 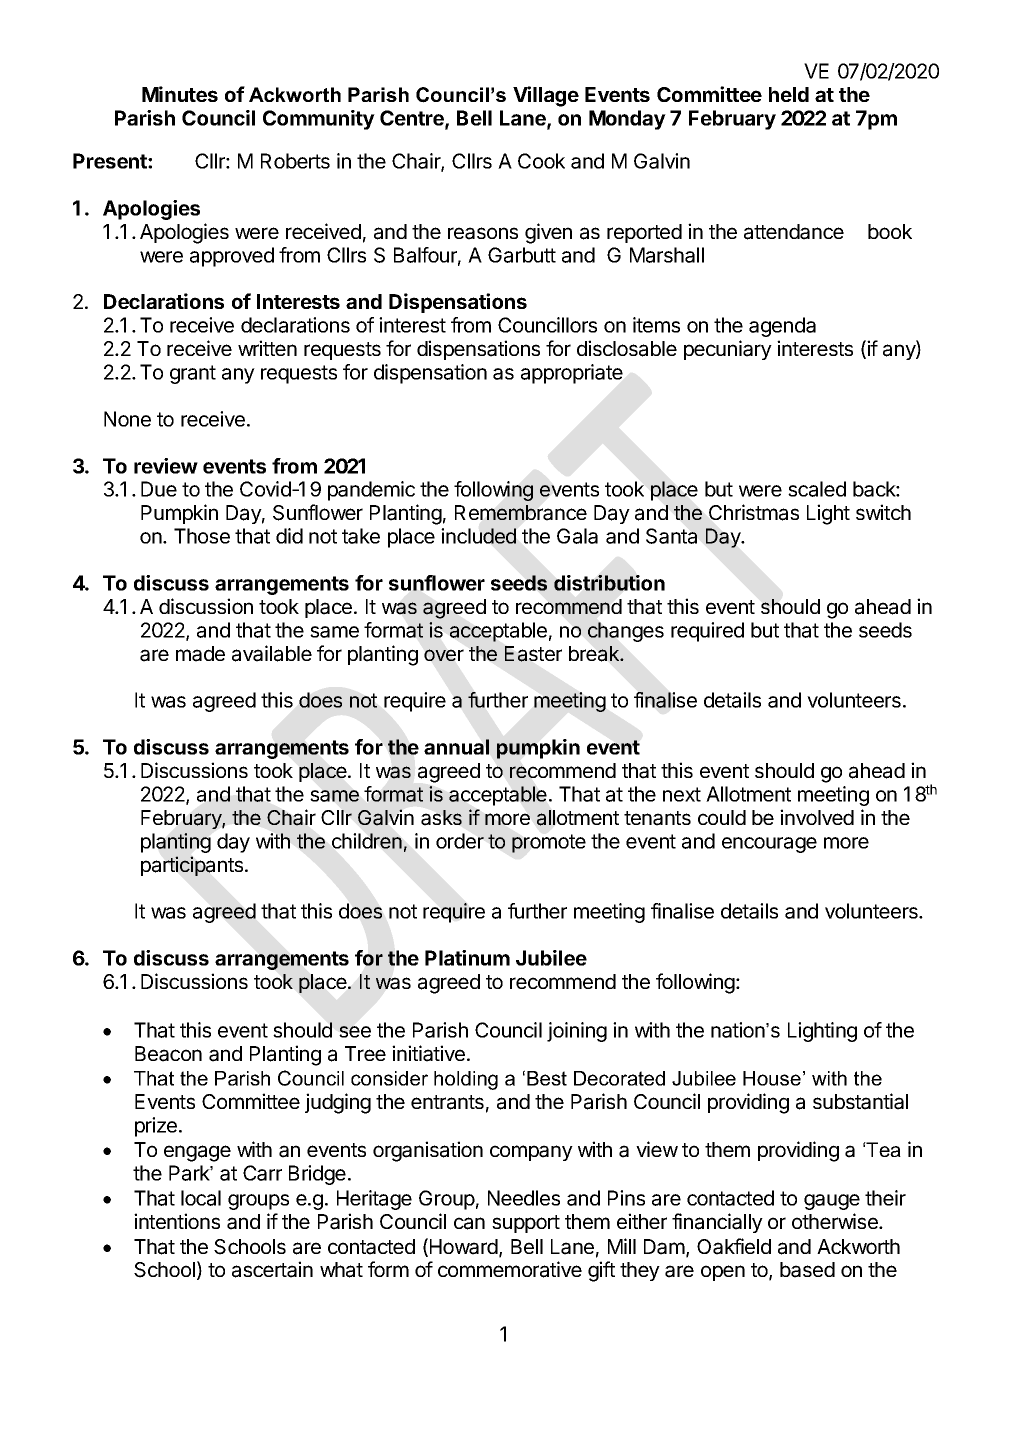 I want to click on encourage, so click(x=769, y=845).
